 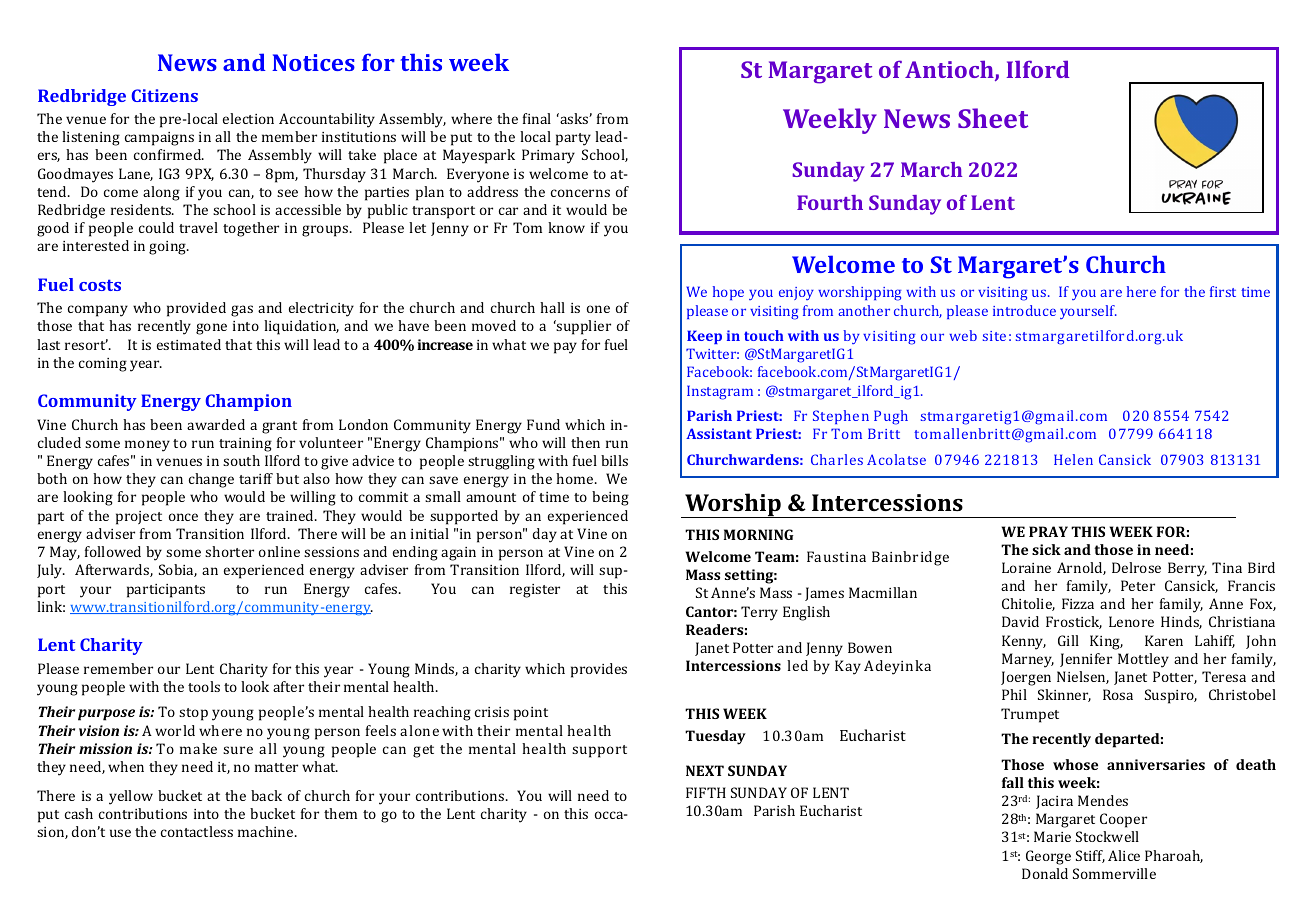 I want to click on FIFTH, so click(x=706, y=792).
